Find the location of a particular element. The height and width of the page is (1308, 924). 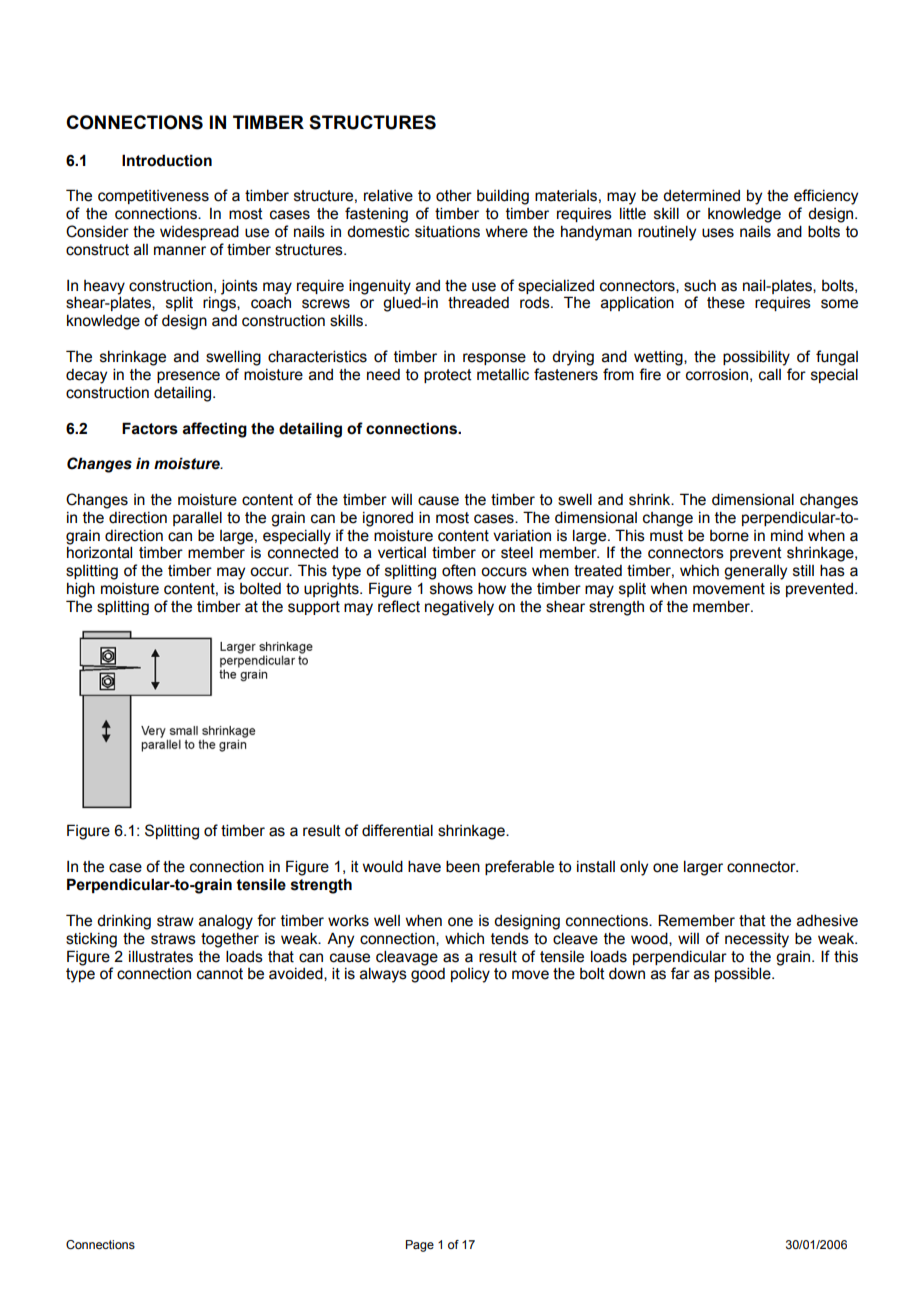

possible is located at coordinates (744, 974).
